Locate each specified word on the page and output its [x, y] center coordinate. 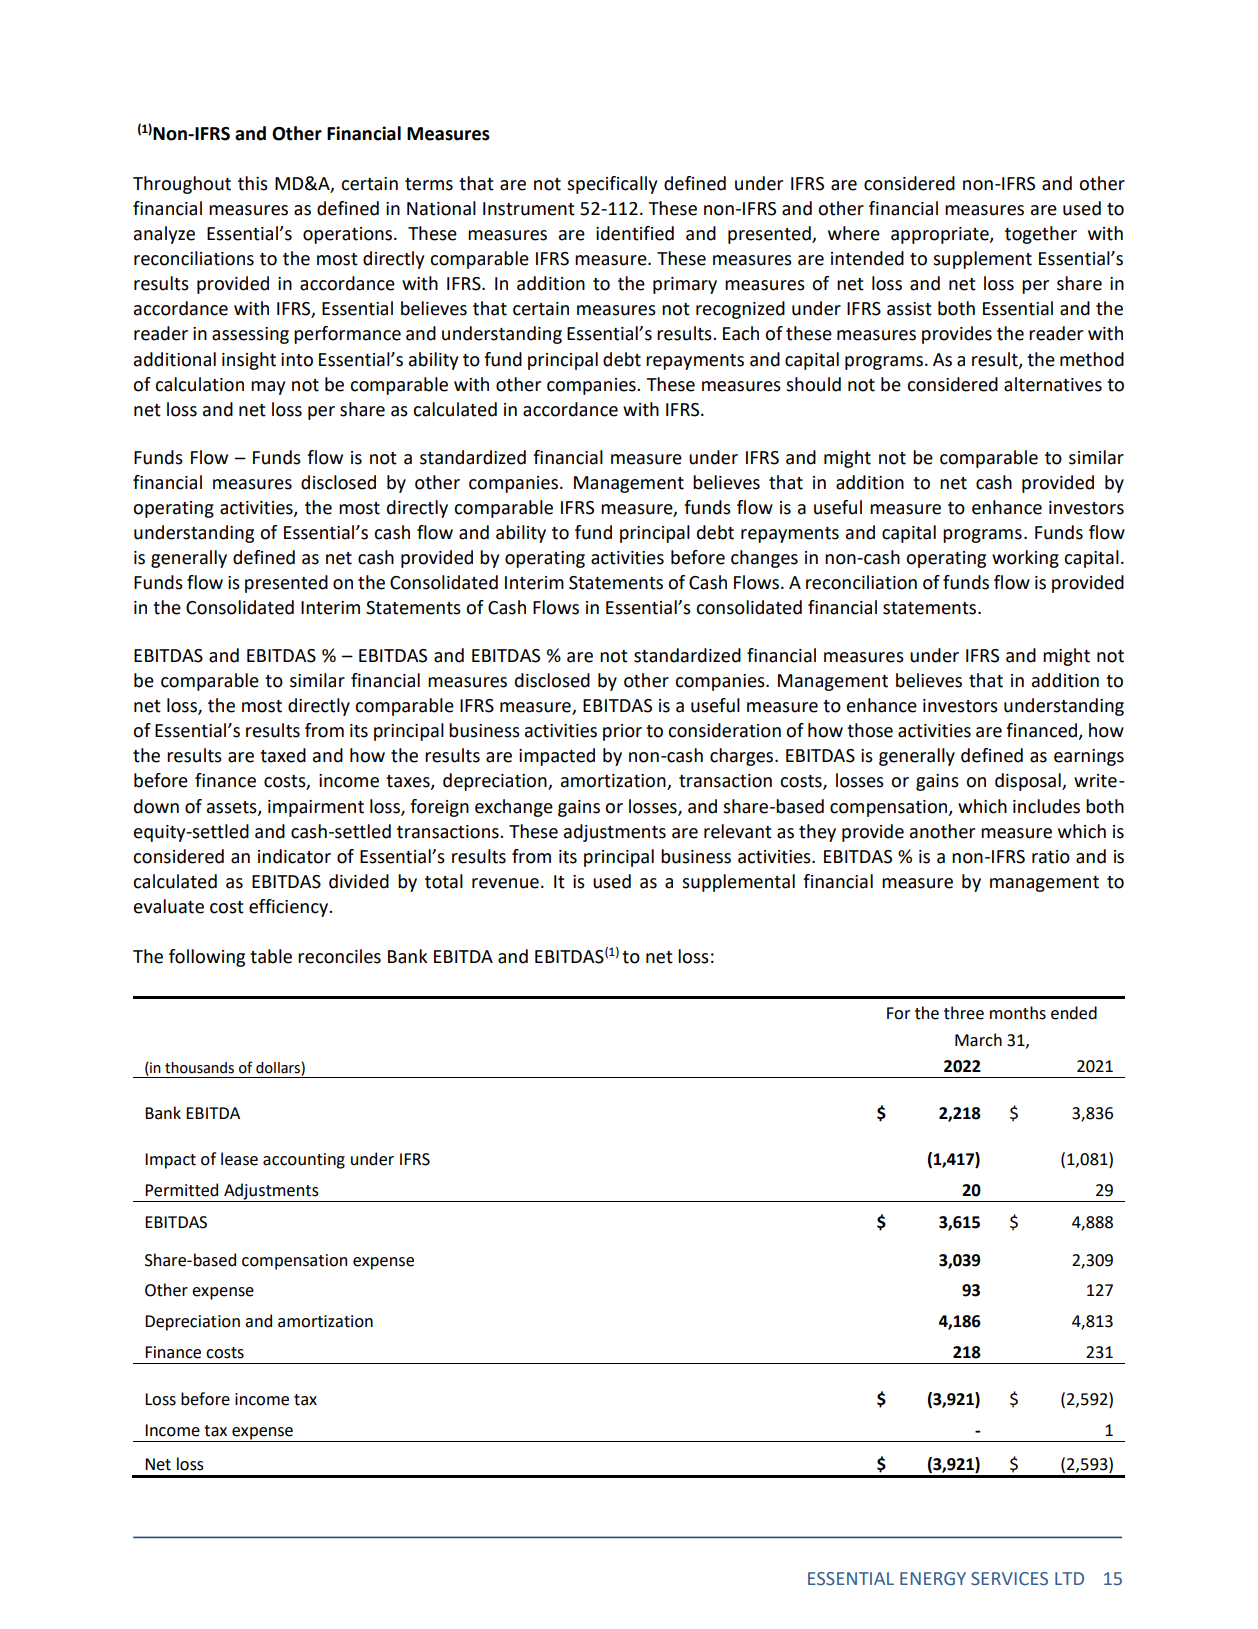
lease [239, 1159]
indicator [294, 856]
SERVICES [1009, 1579]
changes [764, 559]
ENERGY [933, 1579]
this [253, 183]
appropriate [941, 235]
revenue [505, 883]
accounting [304, 1161]
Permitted [181, 1190]
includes [1046, 806]
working [1025, 559]
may [268, 388]
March [978, 1040]
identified [635, 233]
